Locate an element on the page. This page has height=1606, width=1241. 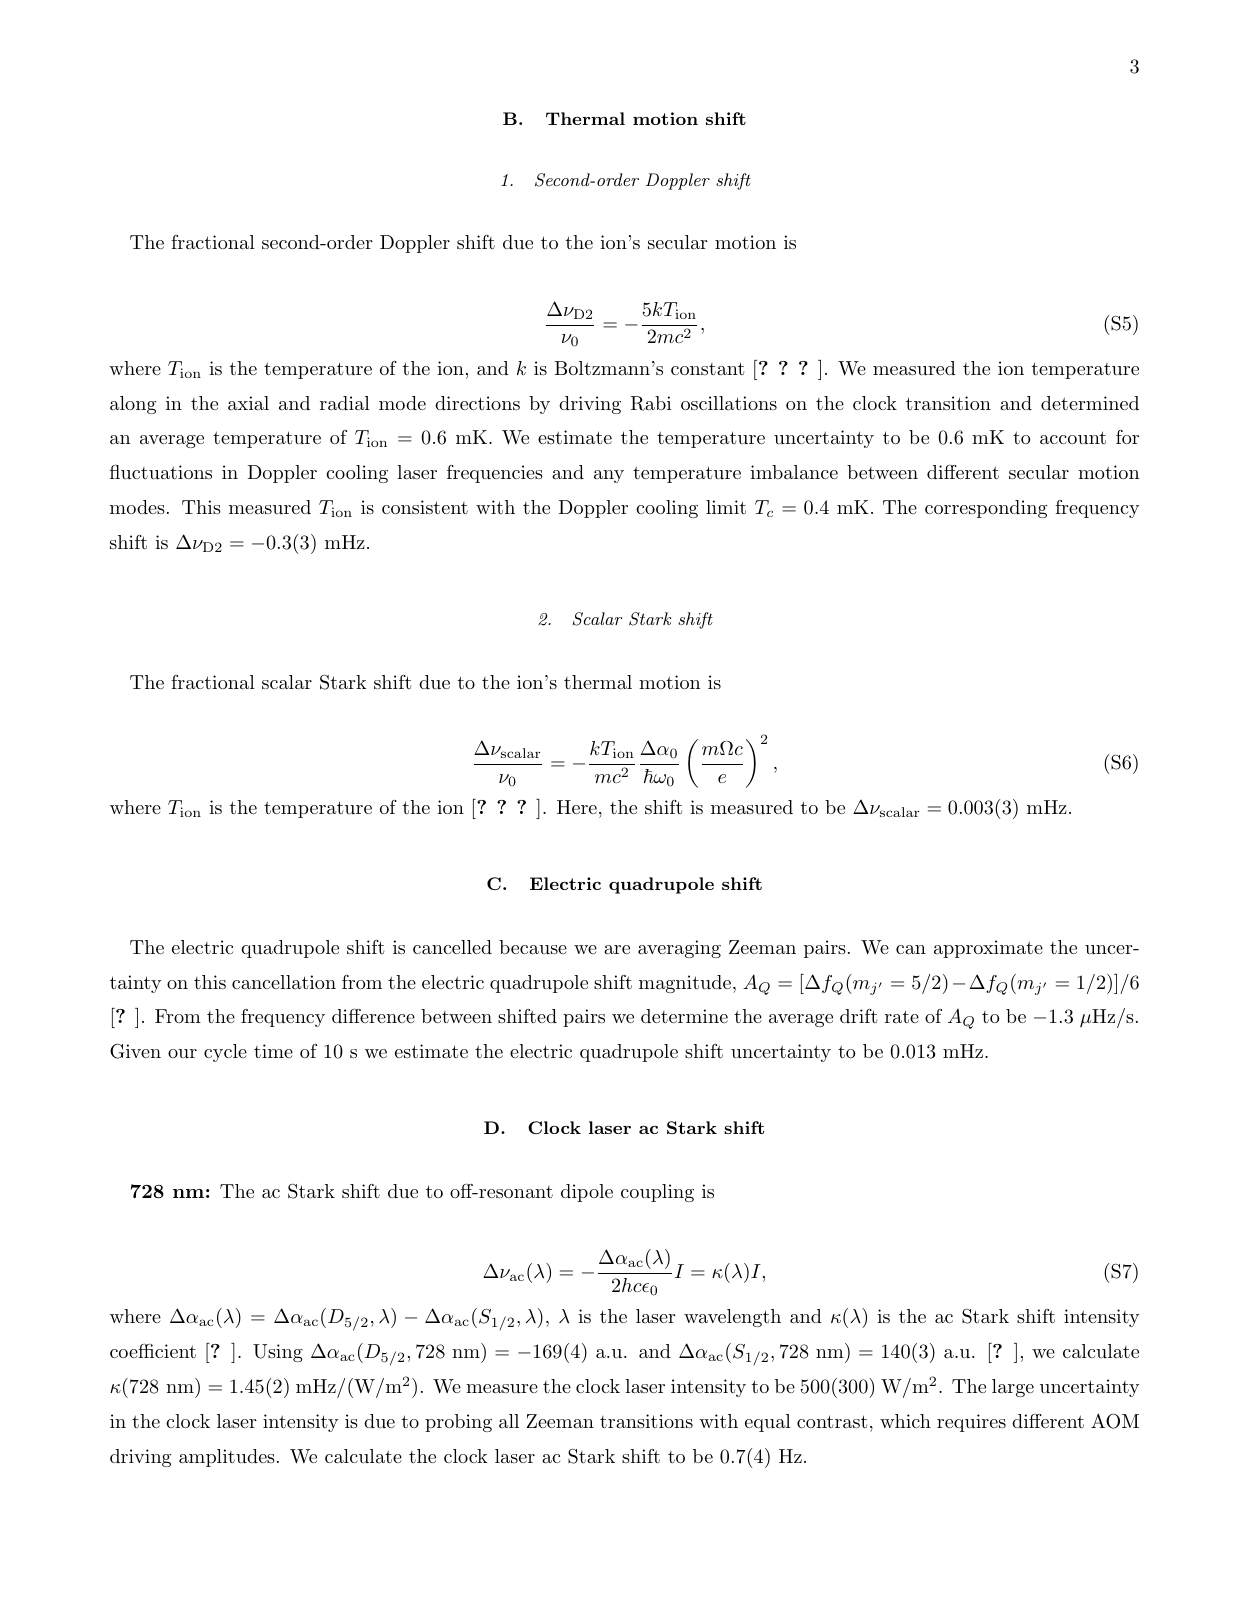
rate is located at coordinates (902, 1016).
